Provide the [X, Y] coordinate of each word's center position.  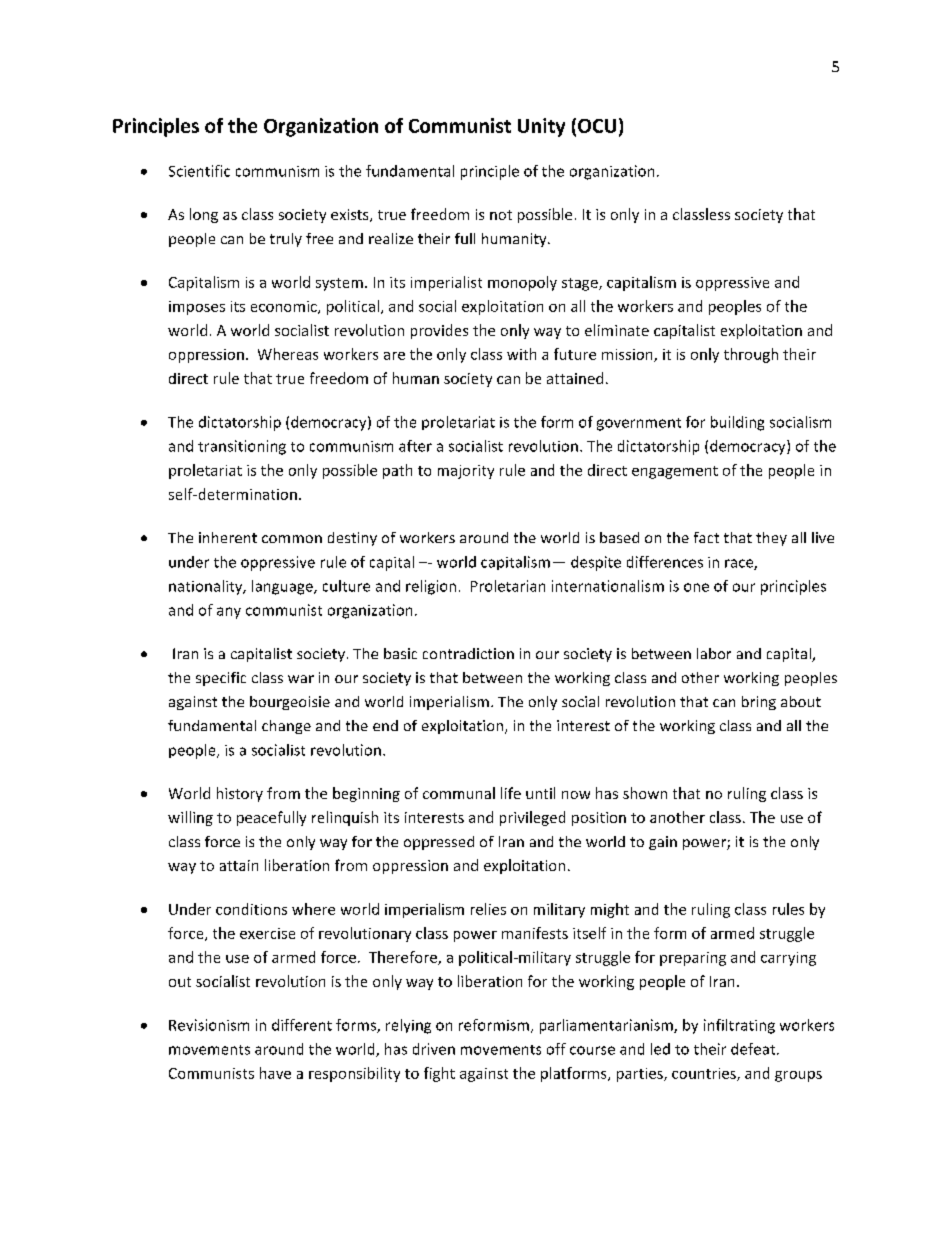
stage [581, 284]
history [240, 794]
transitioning [242, 447]
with [521, 354]
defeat [754, 1049]
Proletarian [508, 586]
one [696, 587]
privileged [532, 818]
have [275, 1073]
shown [645, 793]
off [556, 1049]
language [283, 587]
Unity [541, 127]
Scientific [199, 171]
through [751, 355]
